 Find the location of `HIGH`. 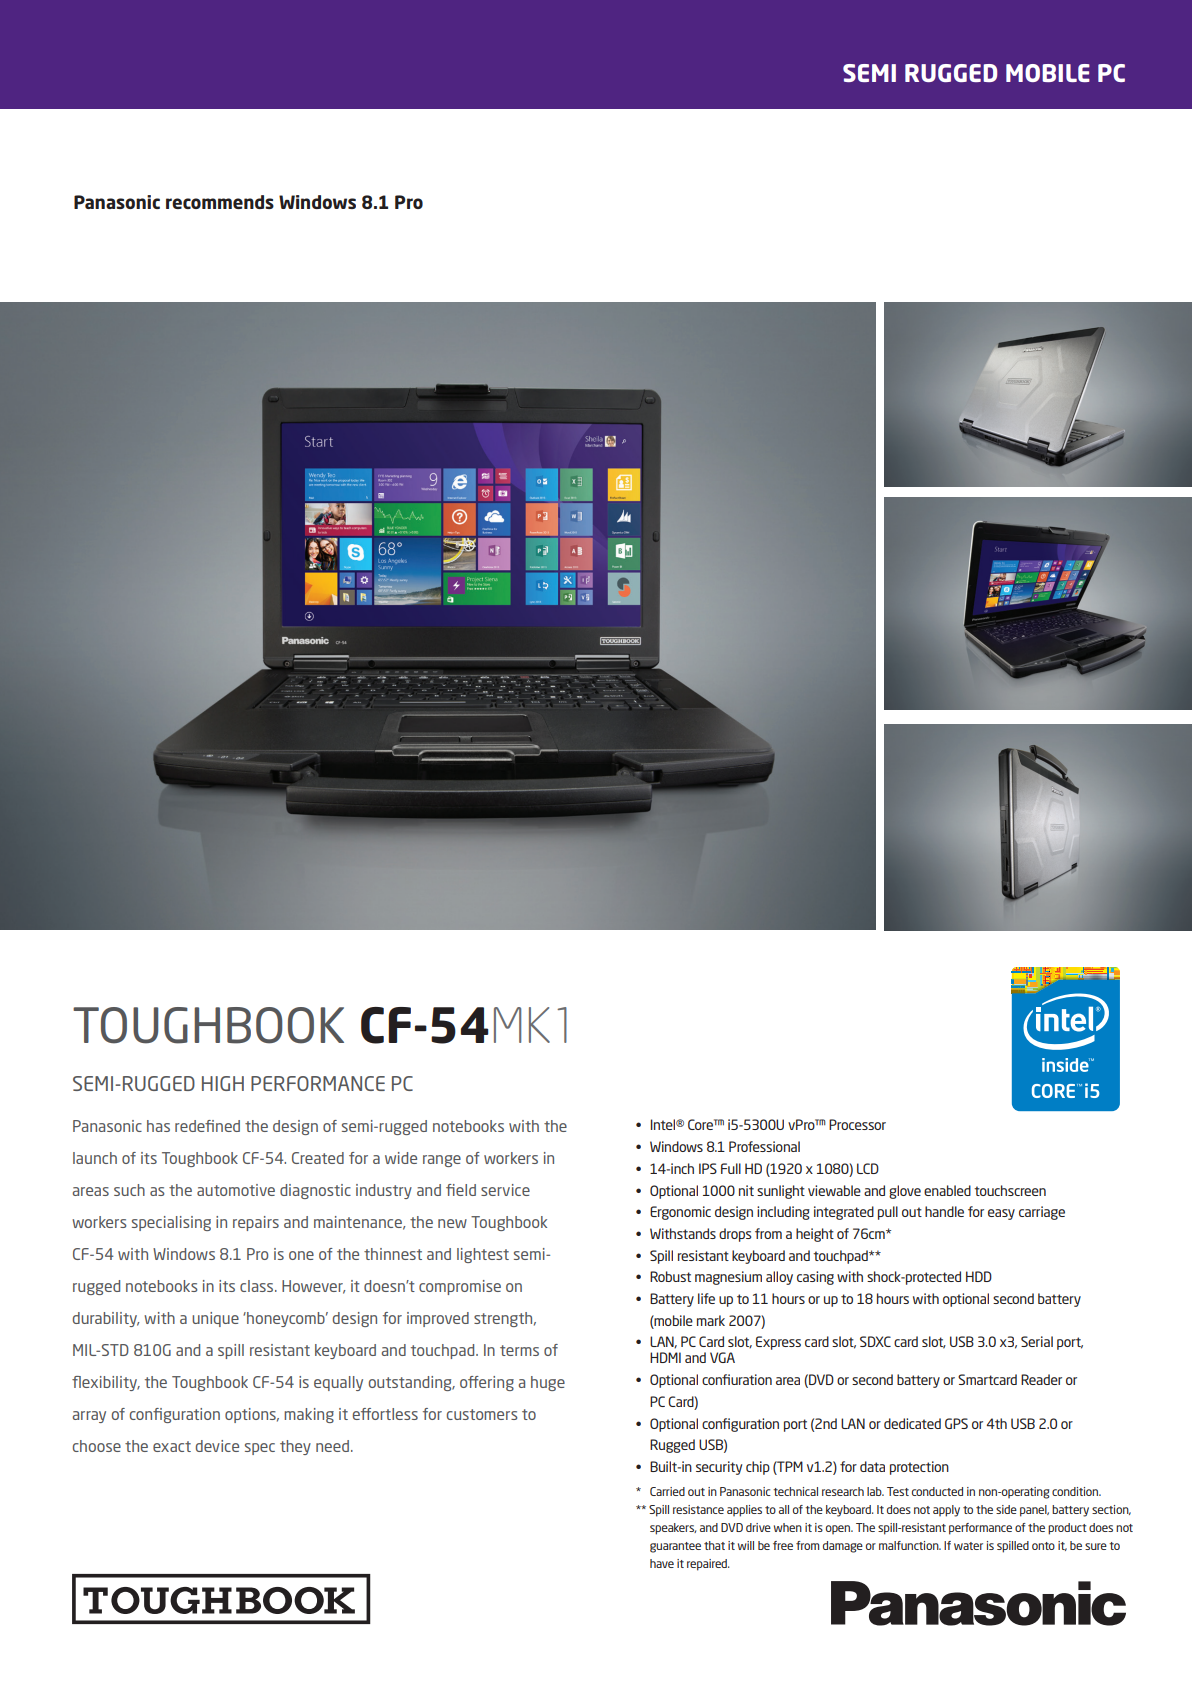

HIGH is located at coordinates (223, 1083).
